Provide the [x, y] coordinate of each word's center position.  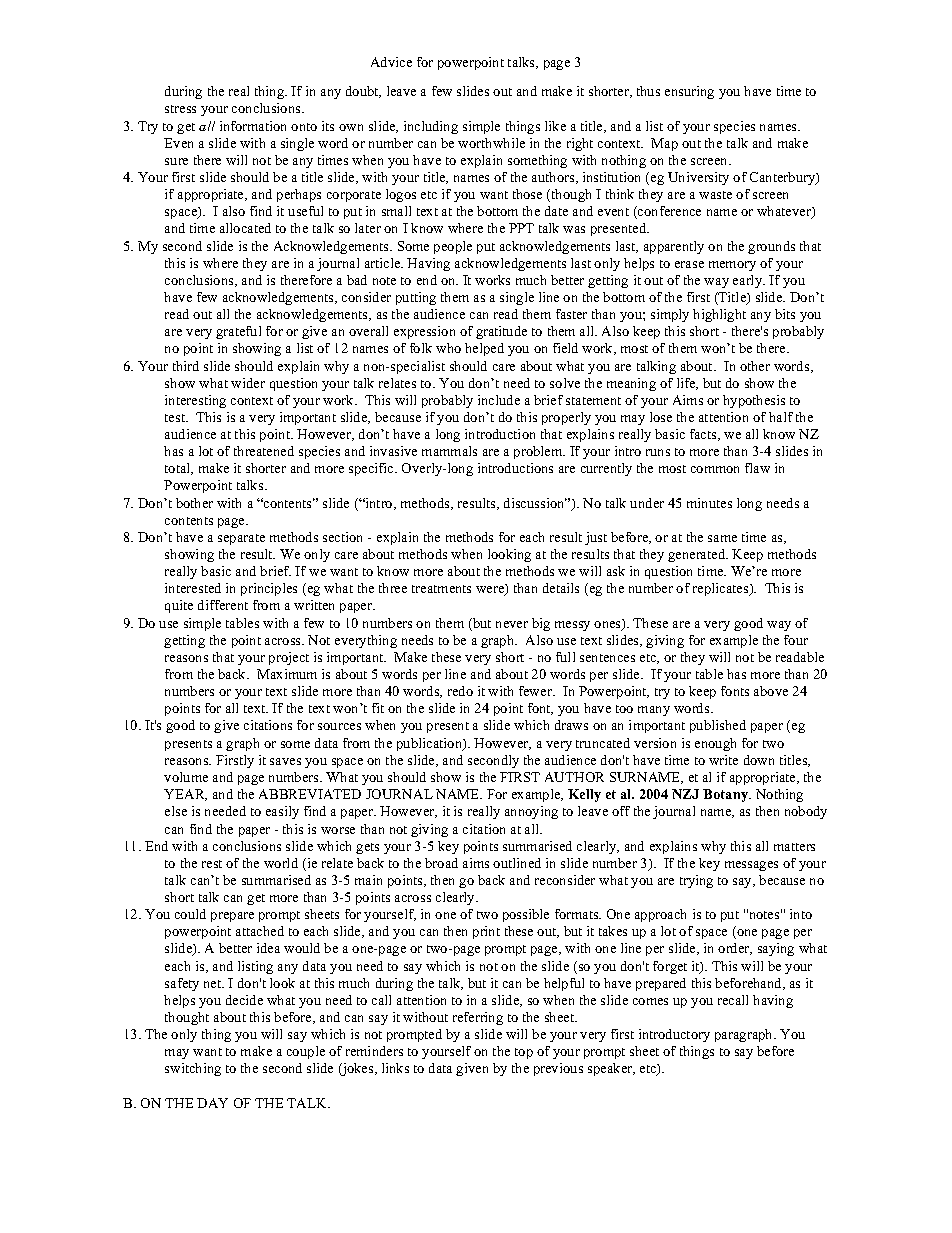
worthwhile [491, 143]
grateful [238, 332]
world [281, 863]
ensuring [689, 92]
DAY [212, 1103]
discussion [535, 503]
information [253, 126]
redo [460, 691]
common [715, 469]
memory [732, 266]
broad [441, 863]
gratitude [501, 332]
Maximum [287, 674]
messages [751, 866]
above [771, 691]
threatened [264, 451]
